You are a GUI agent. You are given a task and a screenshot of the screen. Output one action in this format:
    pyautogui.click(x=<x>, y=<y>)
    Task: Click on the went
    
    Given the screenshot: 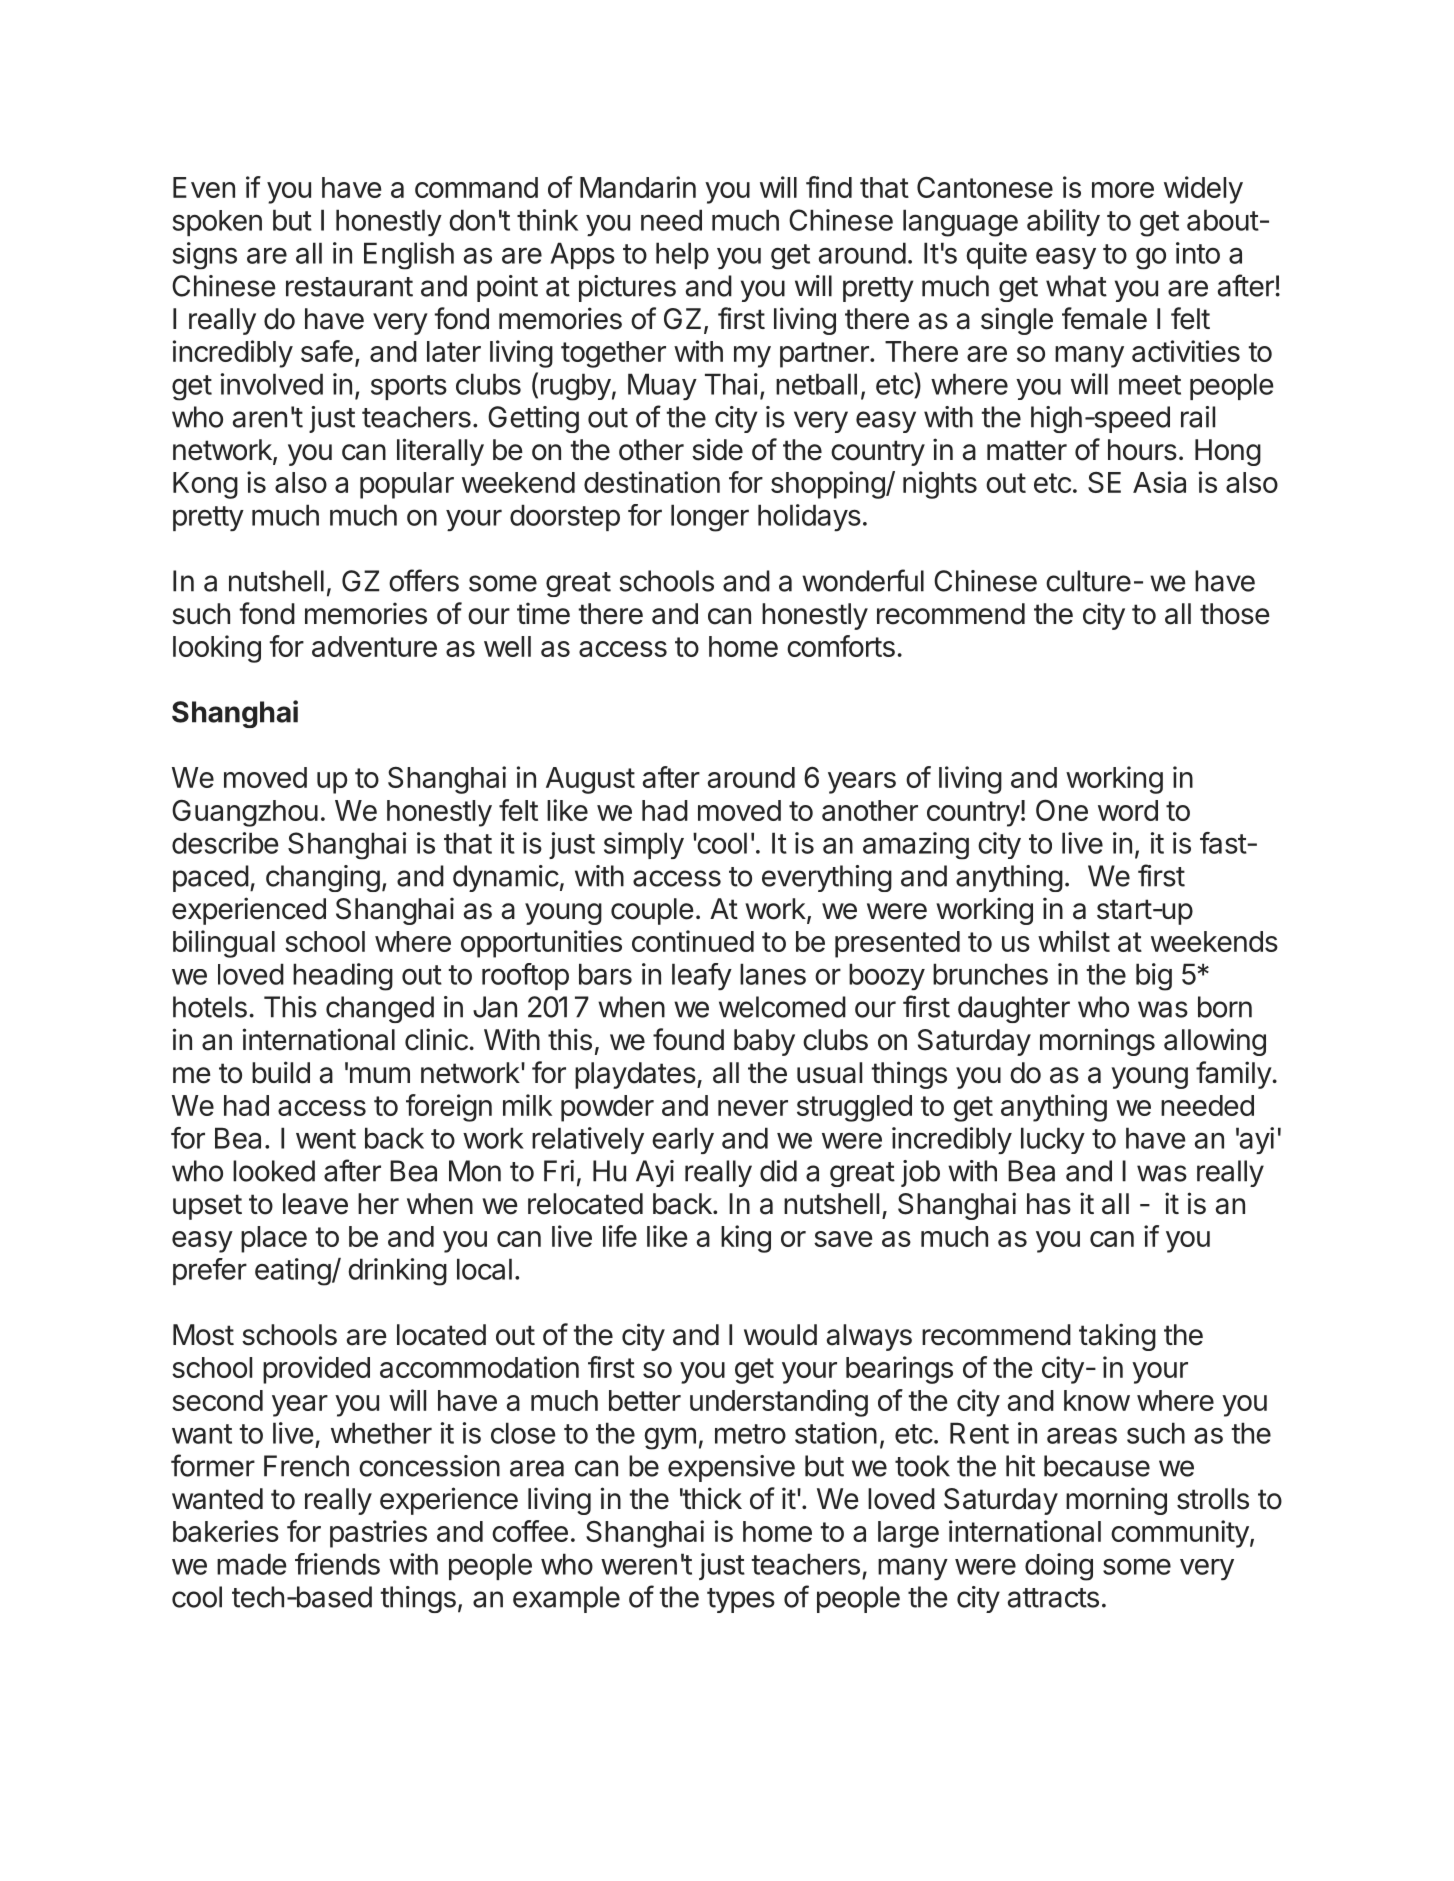 What is the action you would take?
    pyautogui.click(x=326, y=1139)
